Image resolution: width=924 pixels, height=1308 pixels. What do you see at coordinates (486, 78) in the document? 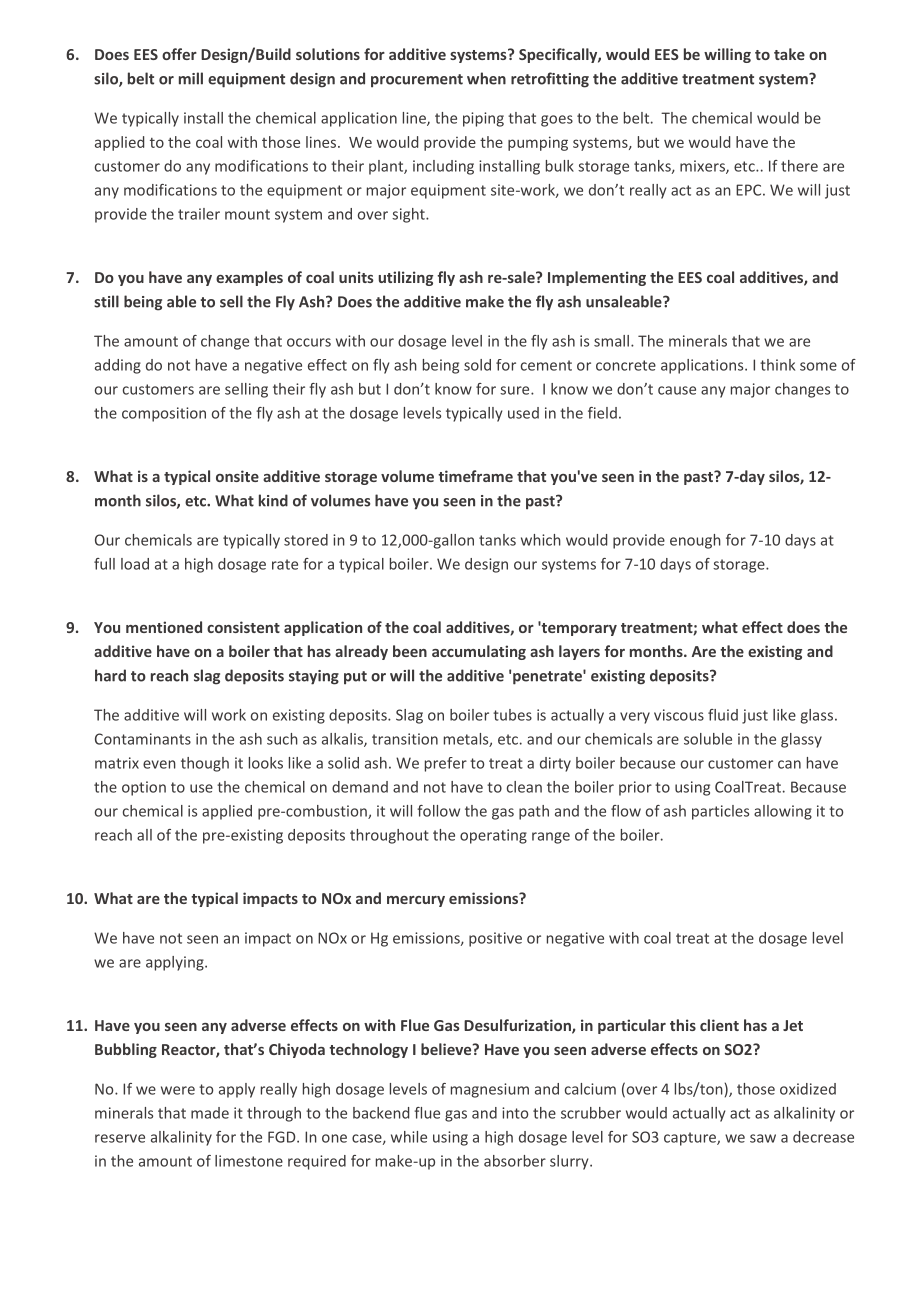
I see `when` at bounding box center [486, 78].
